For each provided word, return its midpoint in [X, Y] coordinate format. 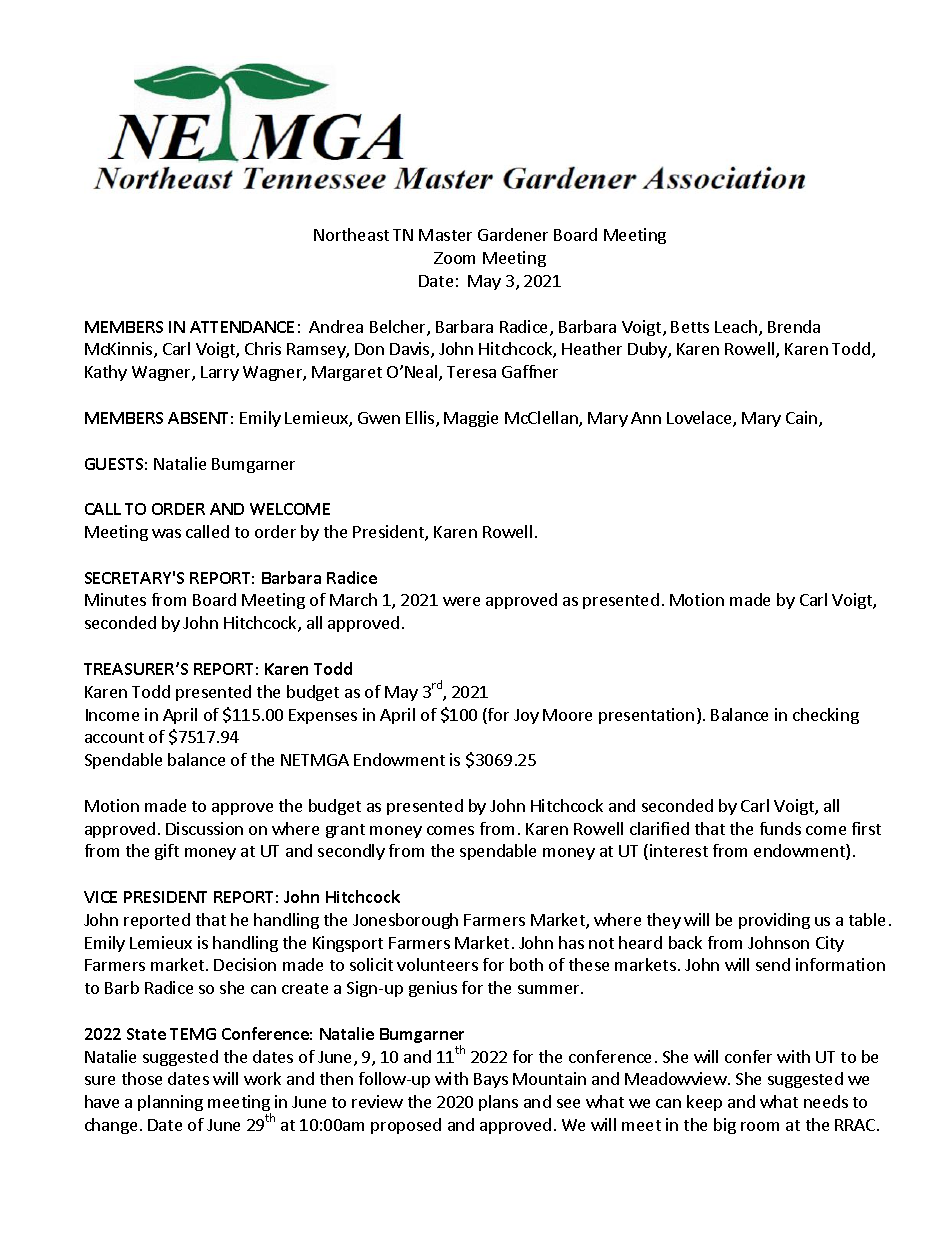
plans [498, 1103]
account [114, 737]
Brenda [794, 326]
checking [826, 716]
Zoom [454, 258]
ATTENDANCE [242, 327]
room [760, 1126]
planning [170, 1103]
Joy [526, 716]
